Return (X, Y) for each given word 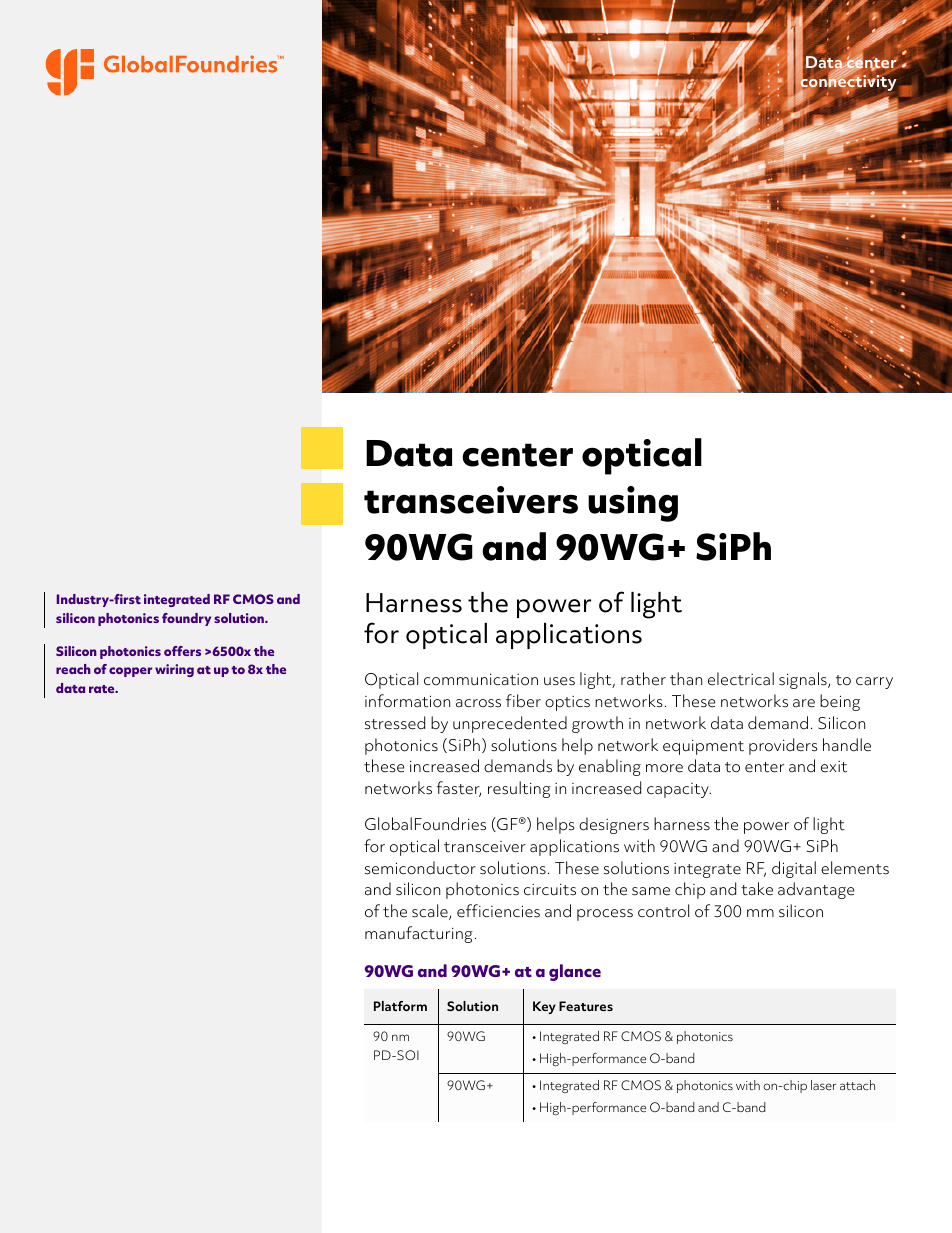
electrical (741, 679)
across (478, 703)
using (633, 504)
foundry (186, 619)
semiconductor (420, 868)
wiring (174, 670)
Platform (400, 1006)
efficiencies (498, 911)
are (804, 703)
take (757, 889)
